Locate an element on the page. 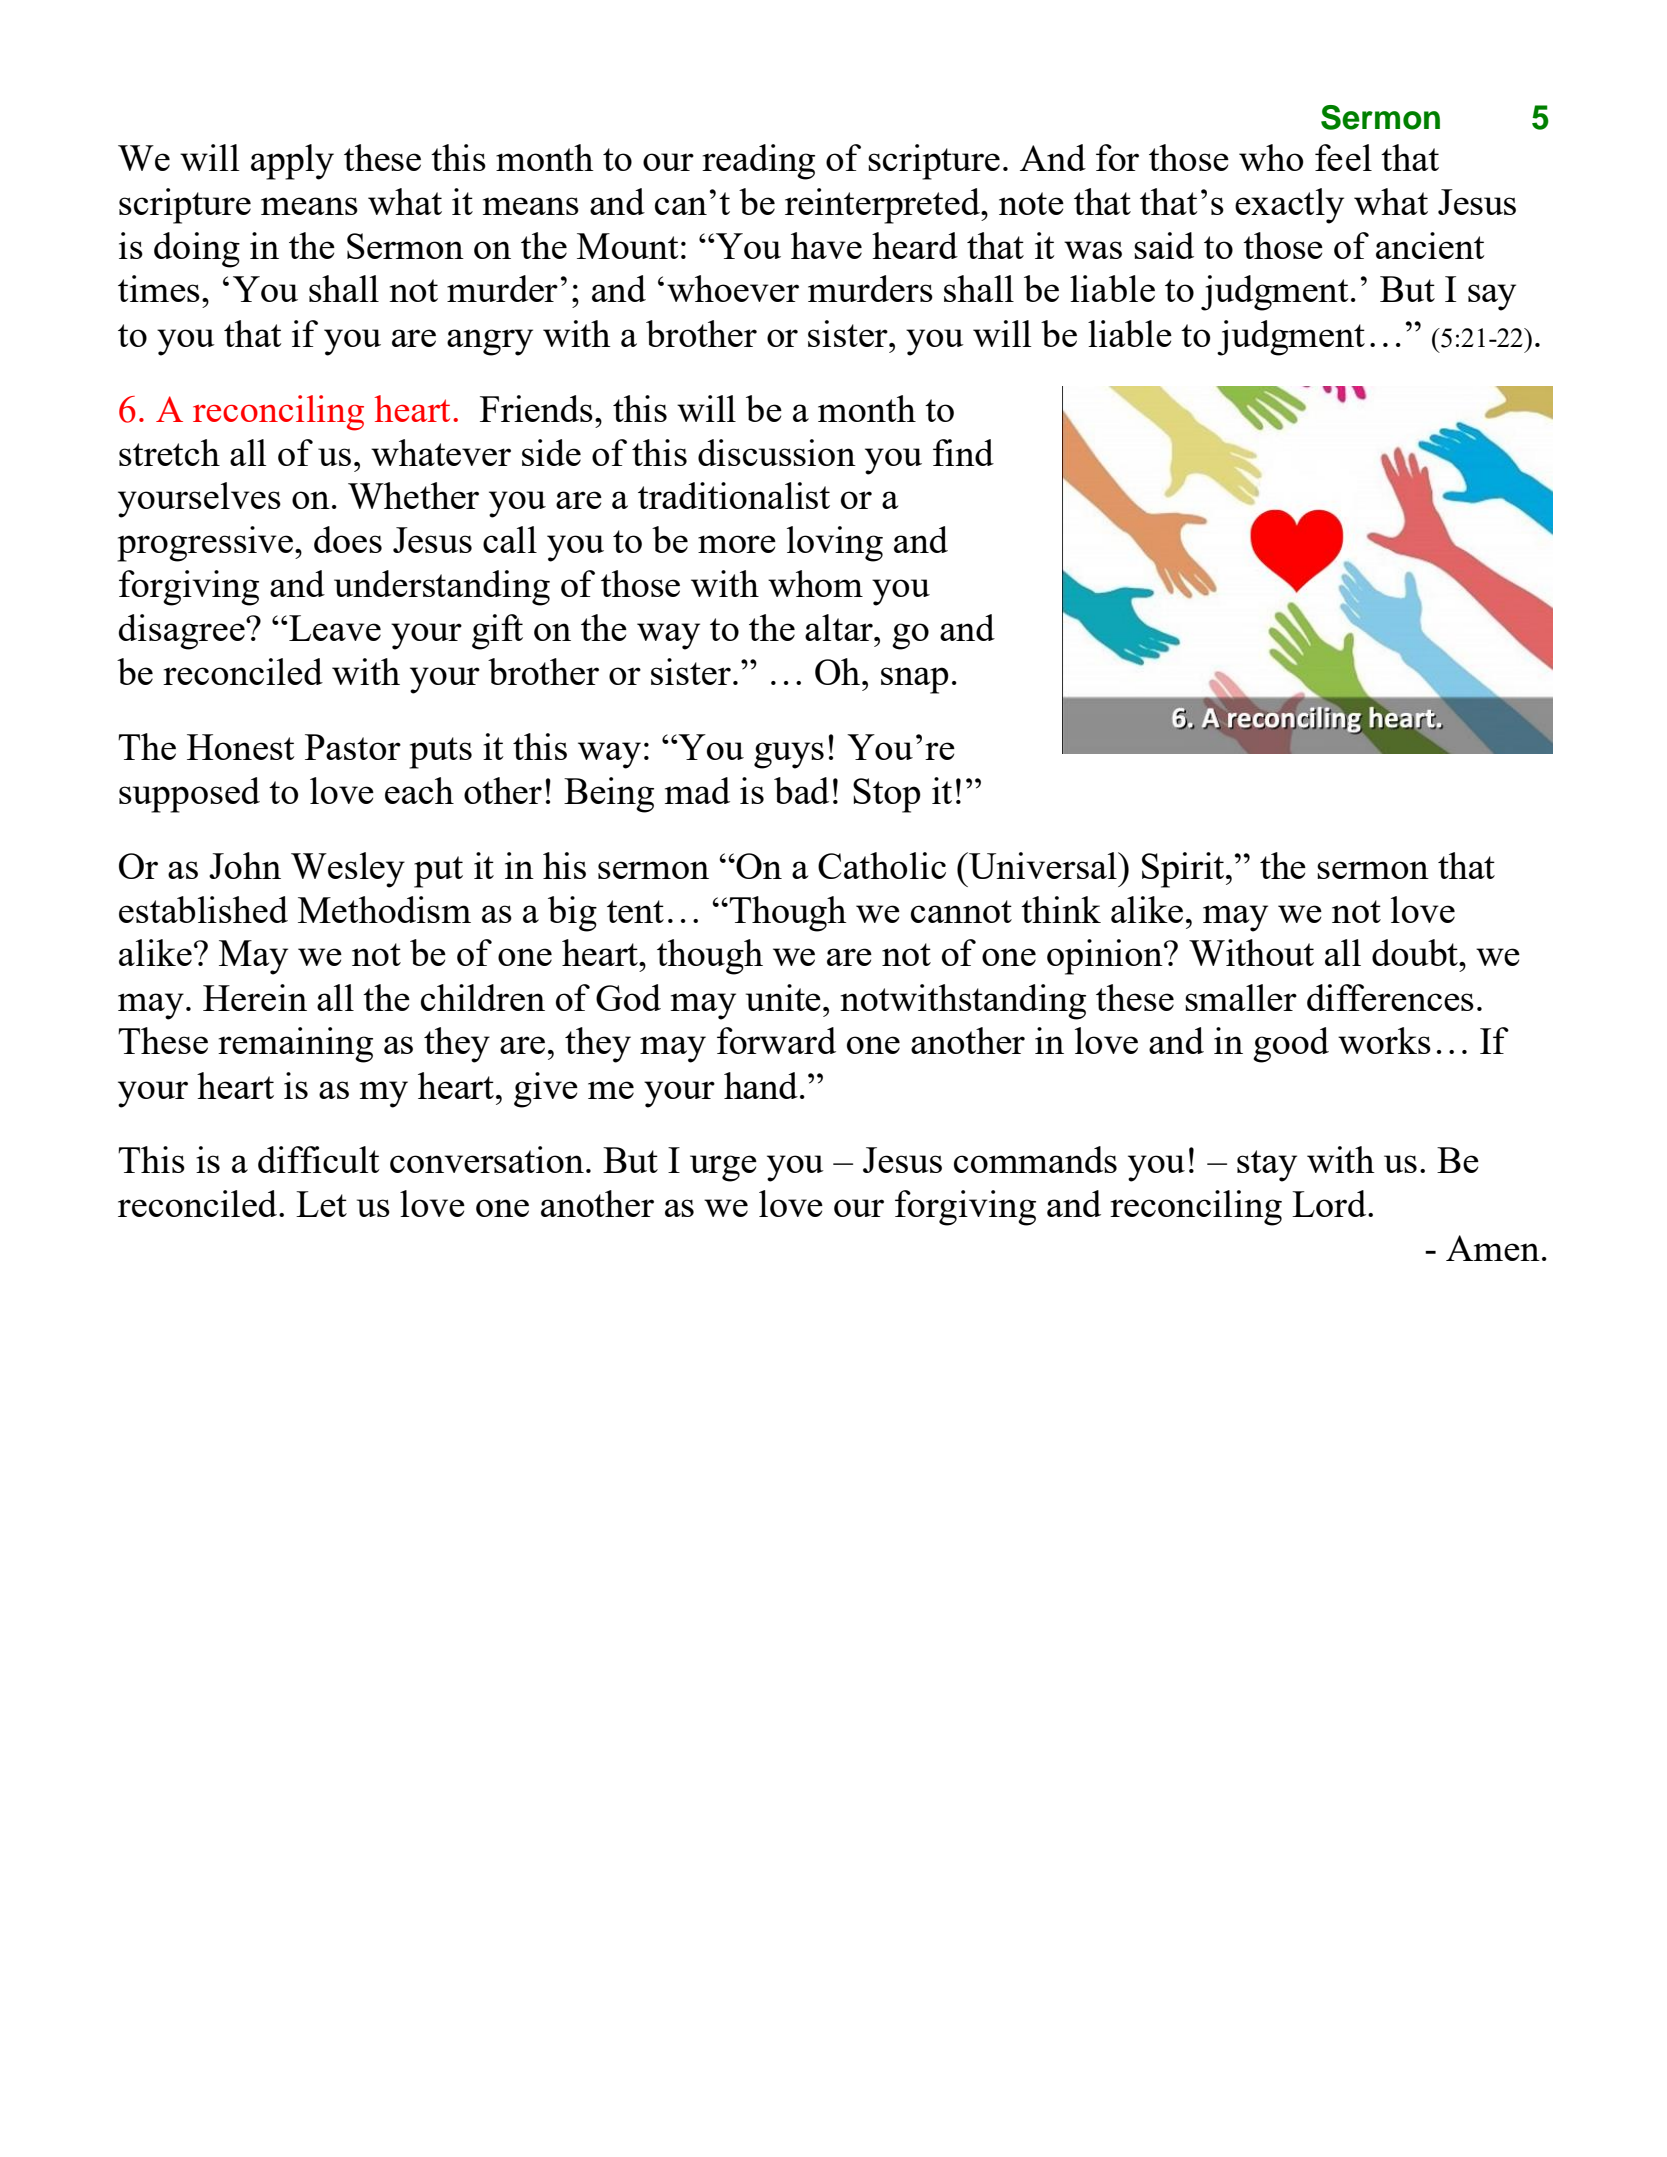 The image size is (1667, 2157). stretch is located at coordinates (169, 452).
